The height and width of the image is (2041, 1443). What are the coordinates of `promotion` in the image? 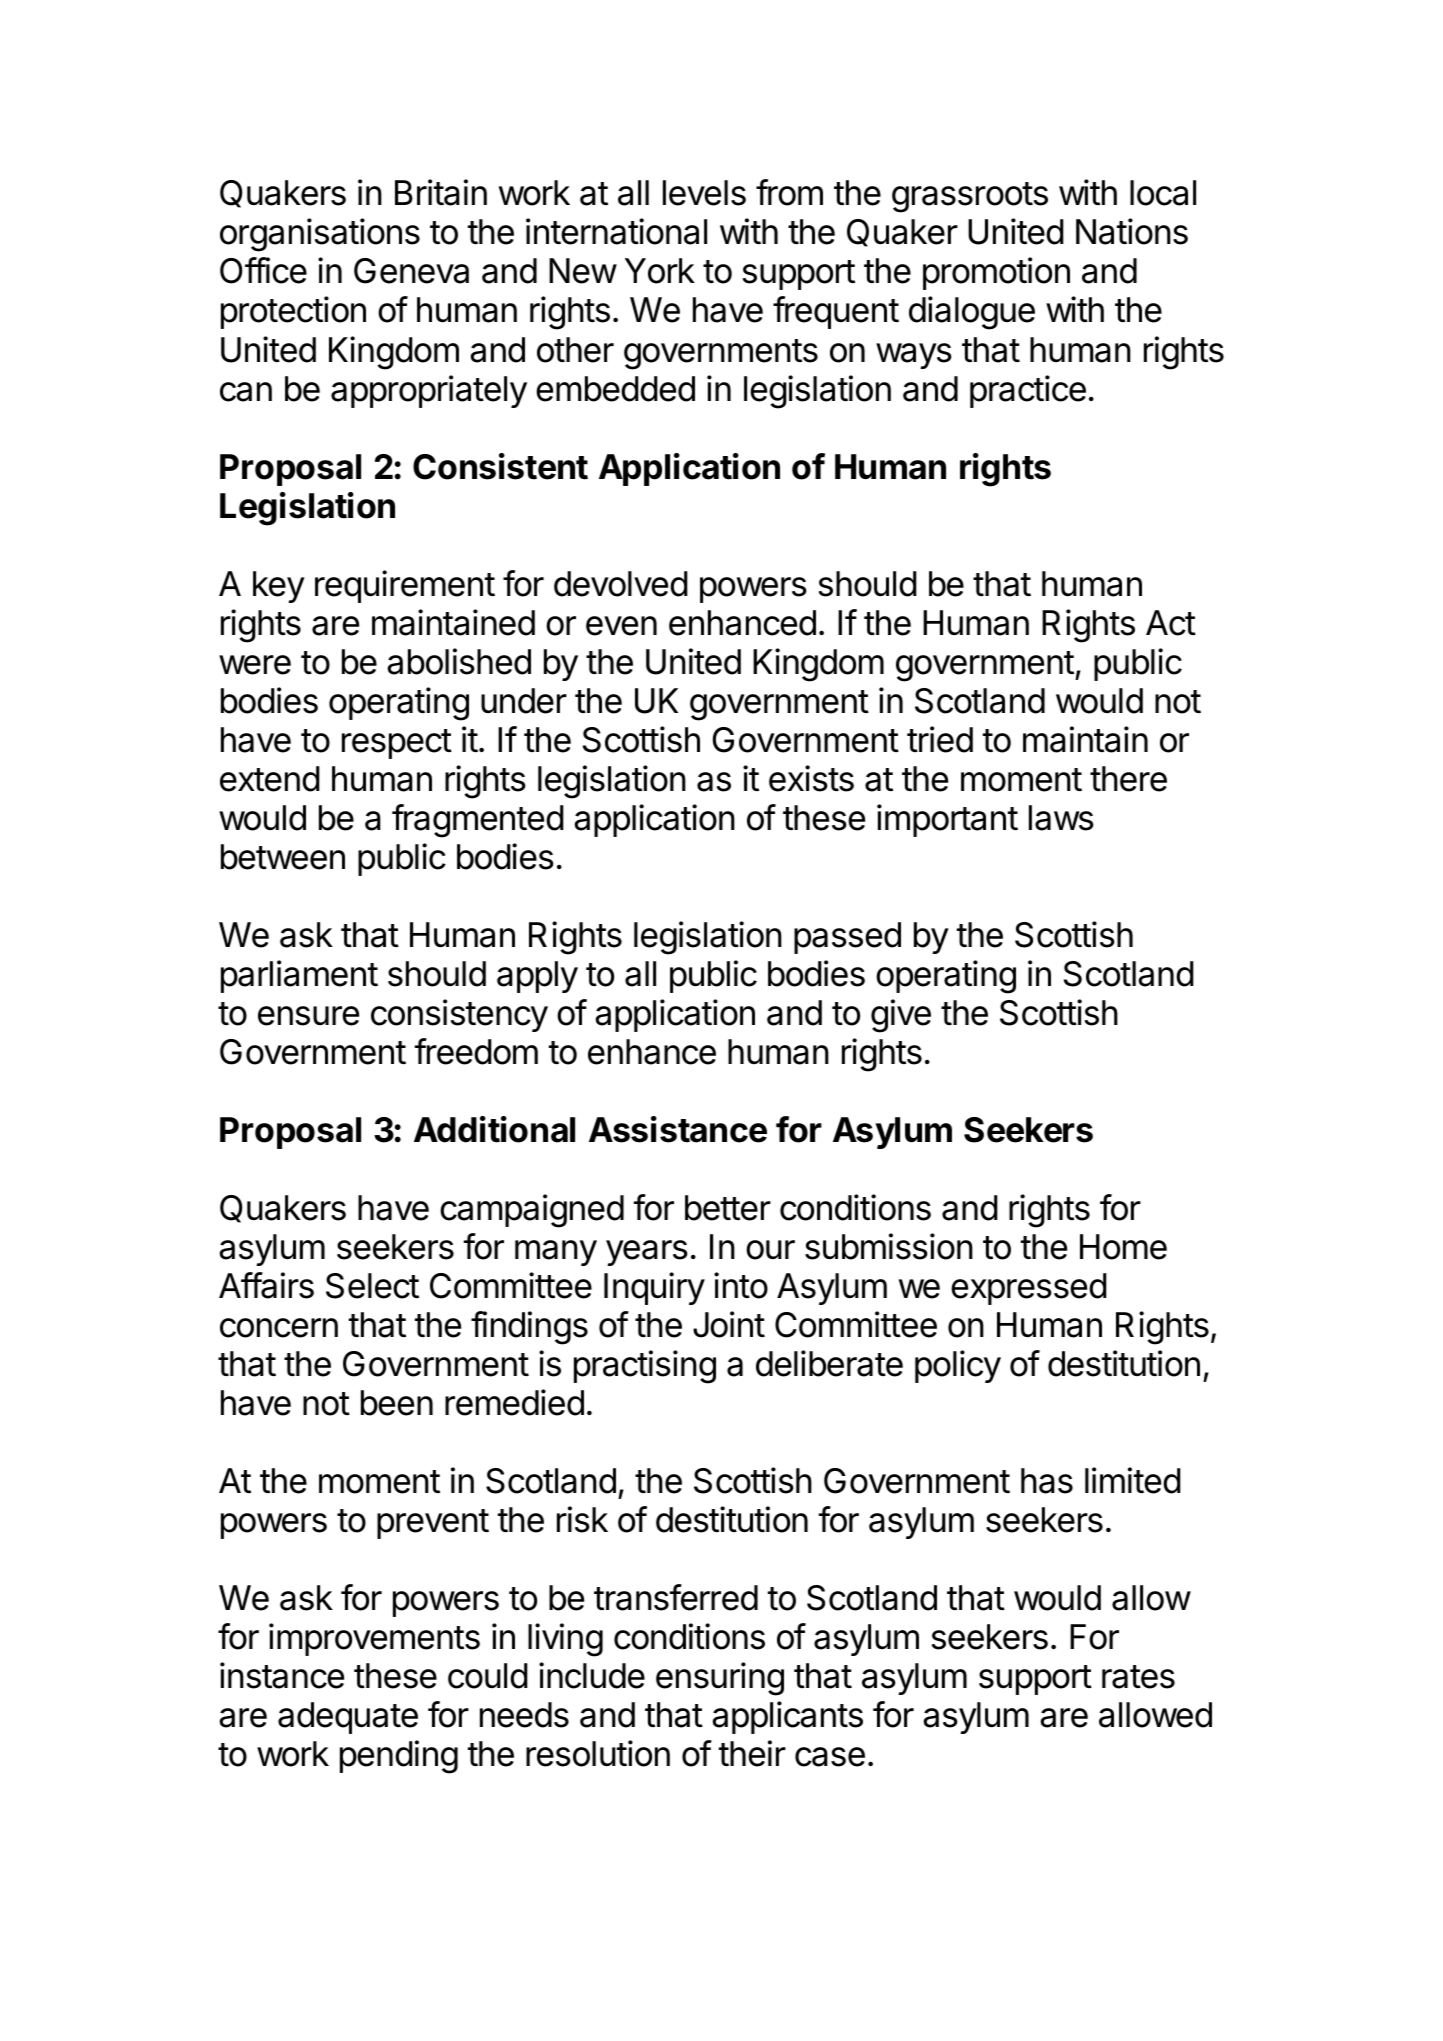 It's located at (996, 273).
